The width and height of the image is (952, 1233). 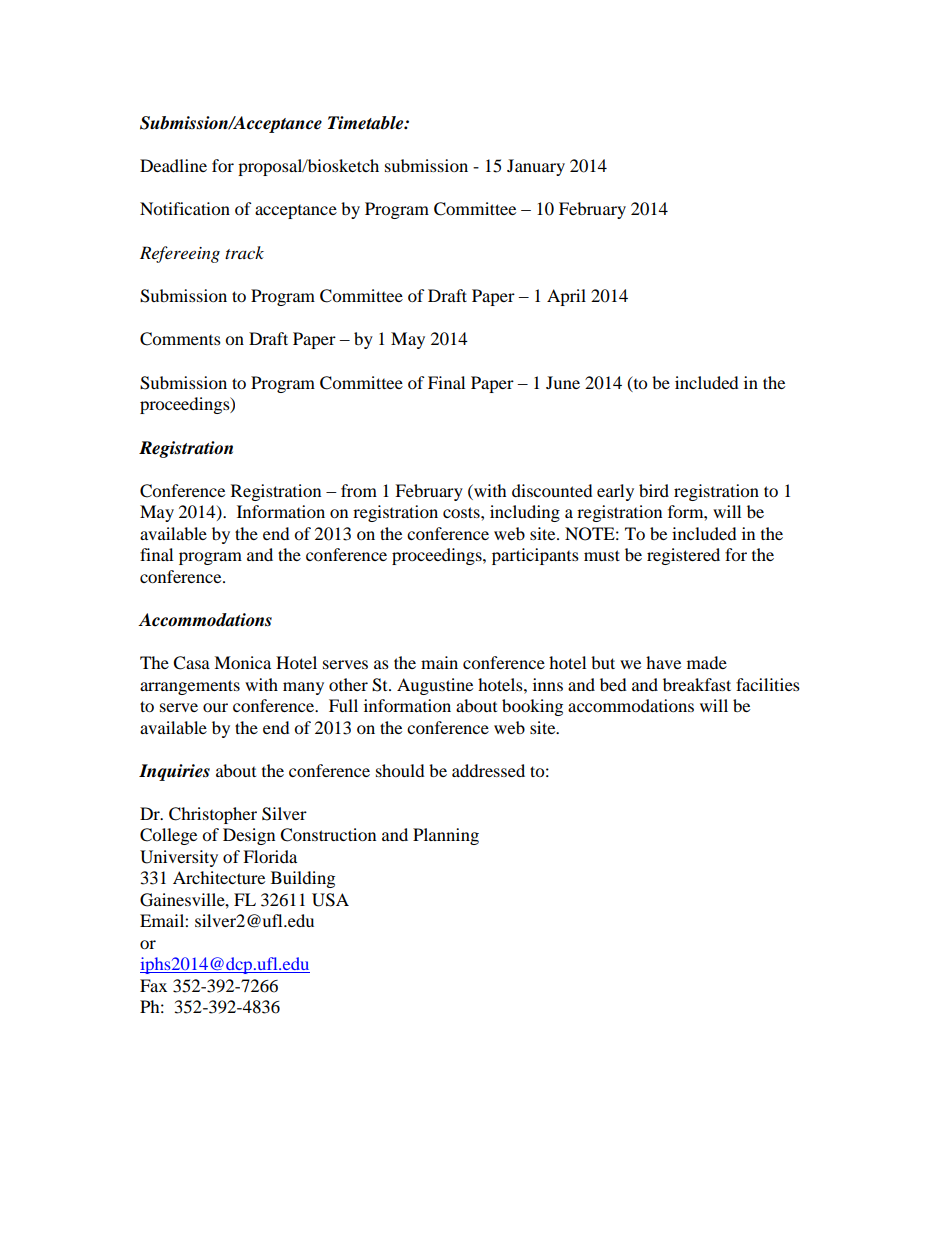 I want to click on USA, so click(x=330, y=900).
